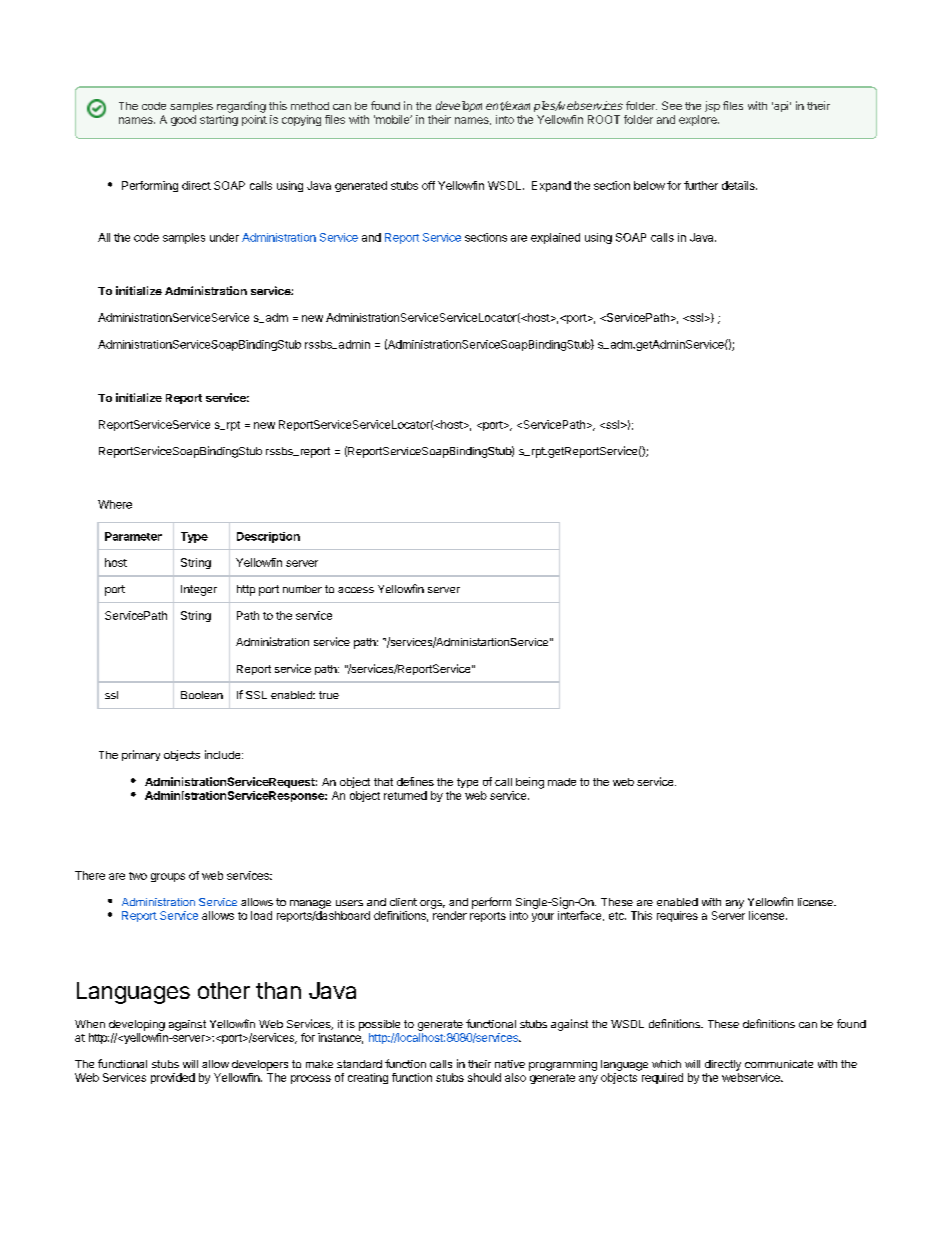 The image size is (952, 1233). Describe the element at coordinates (562, 782) in the screenshot. I see `made` at that location.
